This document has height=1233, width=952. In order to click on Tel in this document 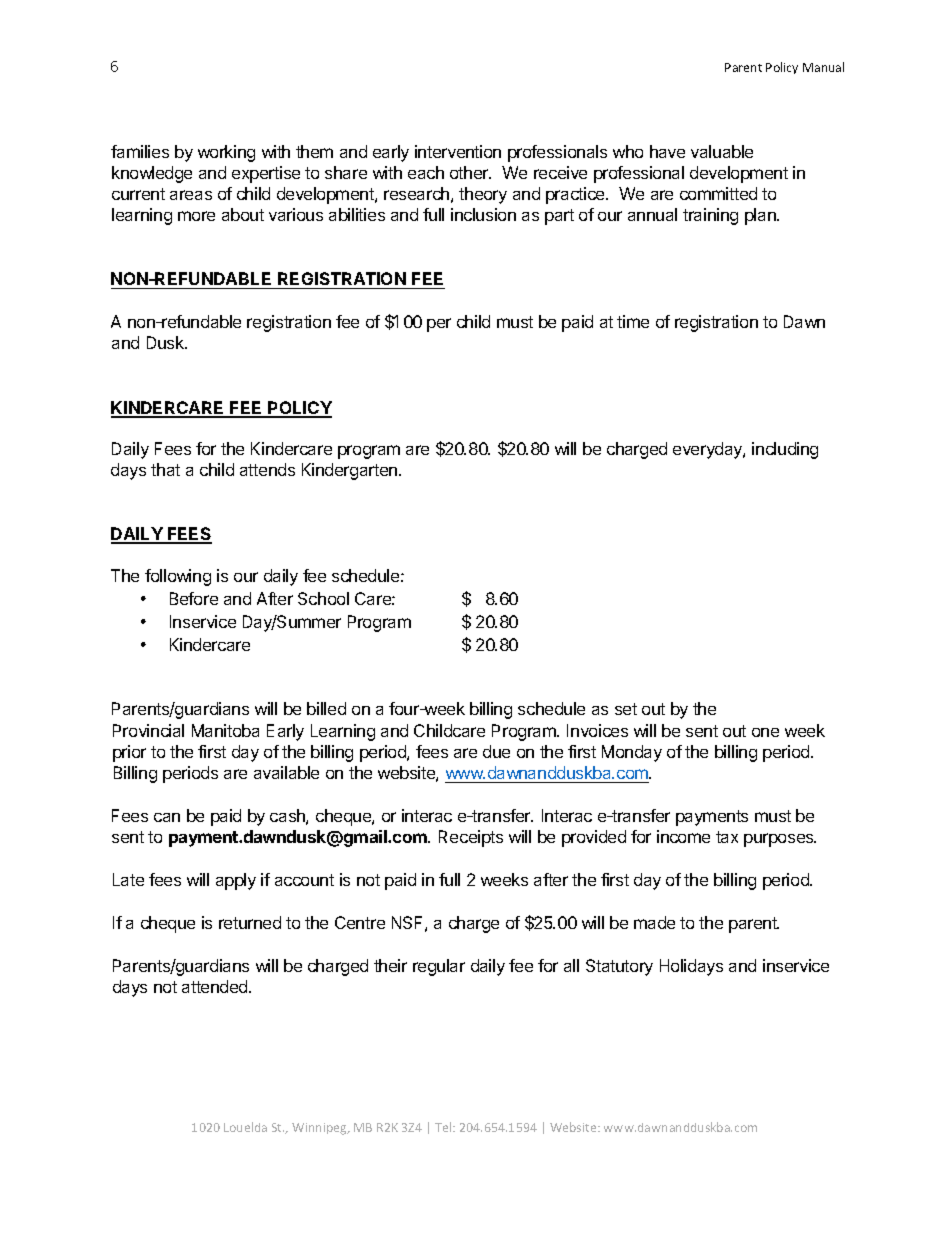, I will do `click(444, 1127)`.
